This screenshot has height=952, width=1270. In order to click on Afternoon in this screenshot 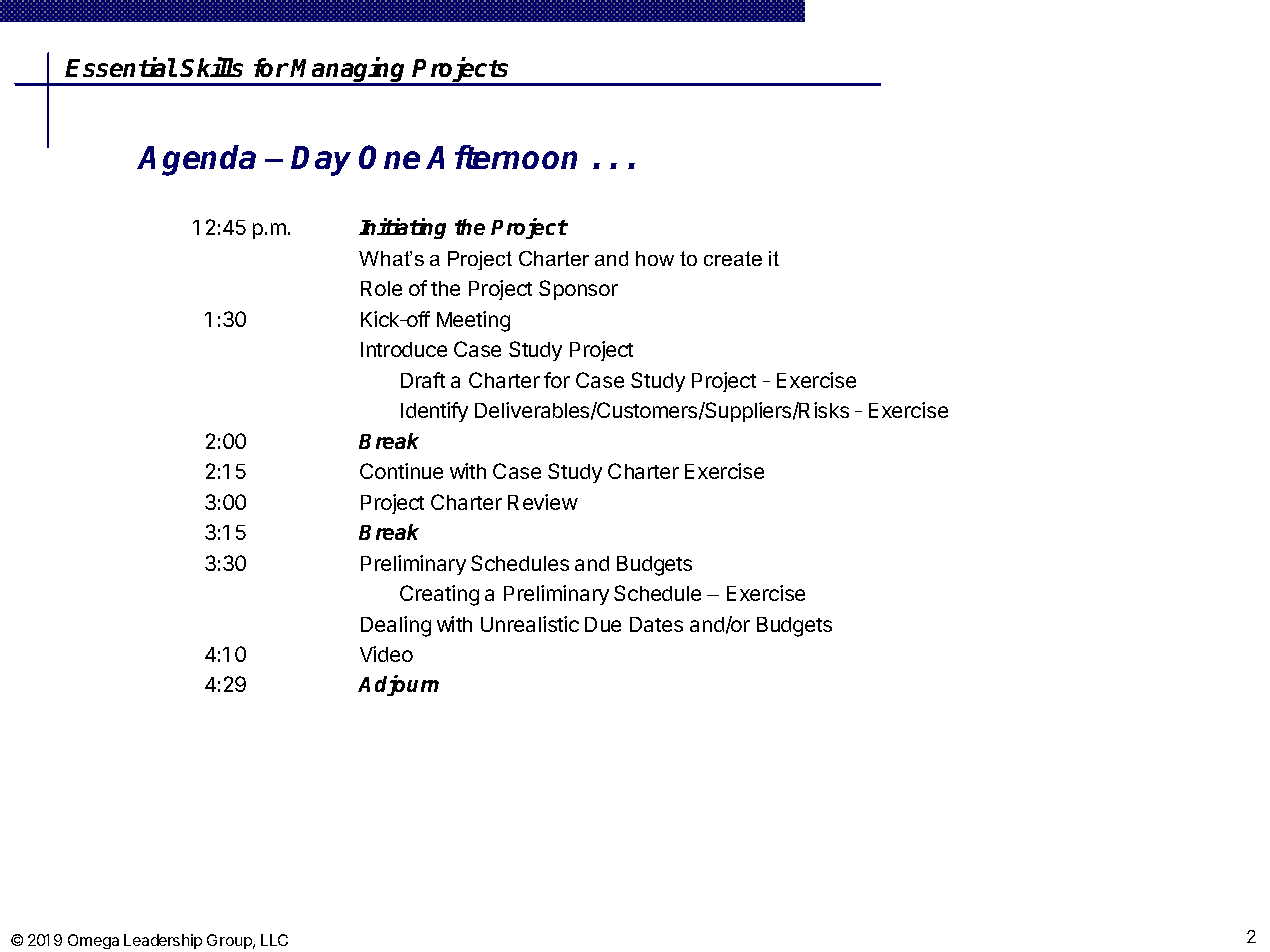, I will do `click(501, 157)`.
